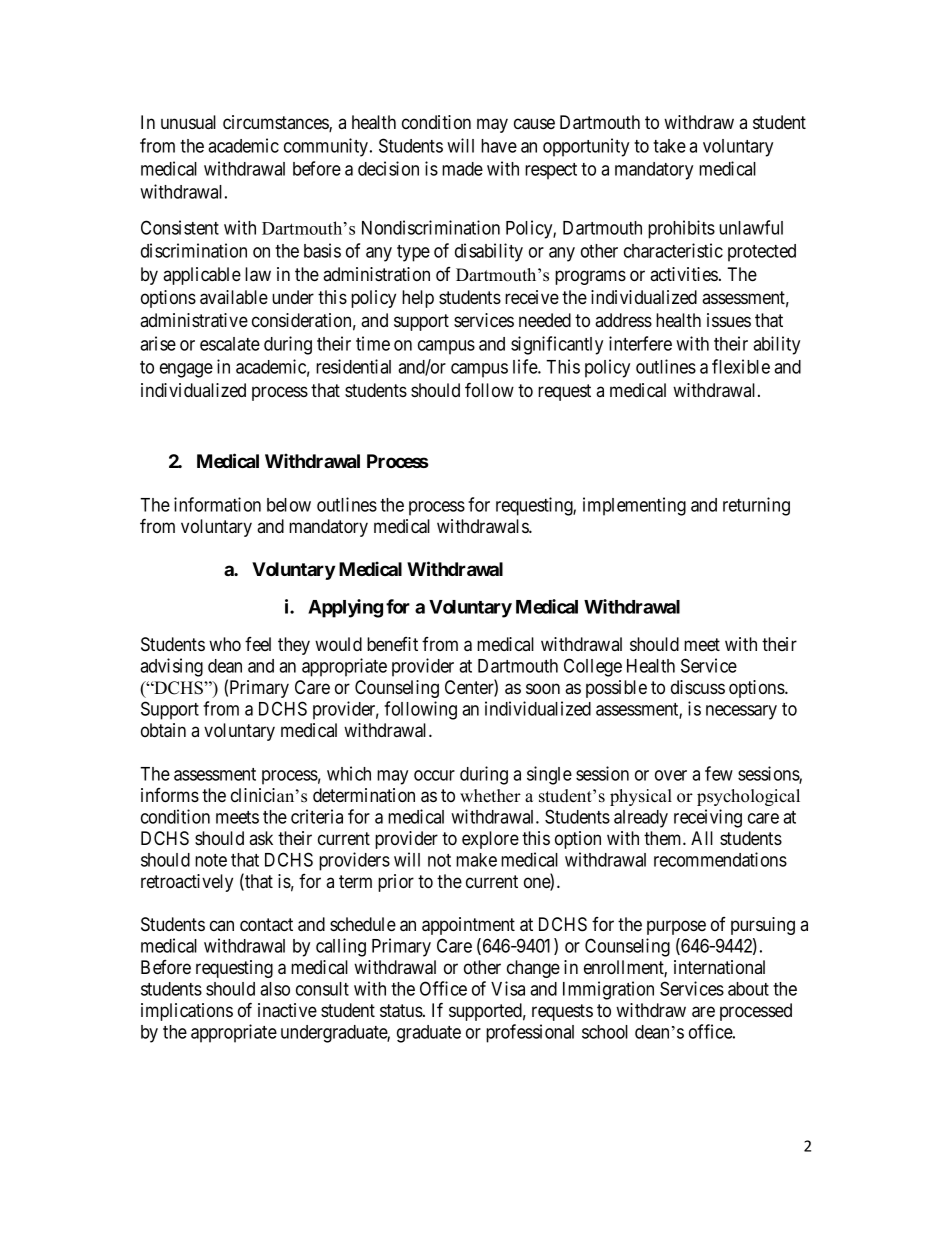  I want to click on take, so click(669, 146).
